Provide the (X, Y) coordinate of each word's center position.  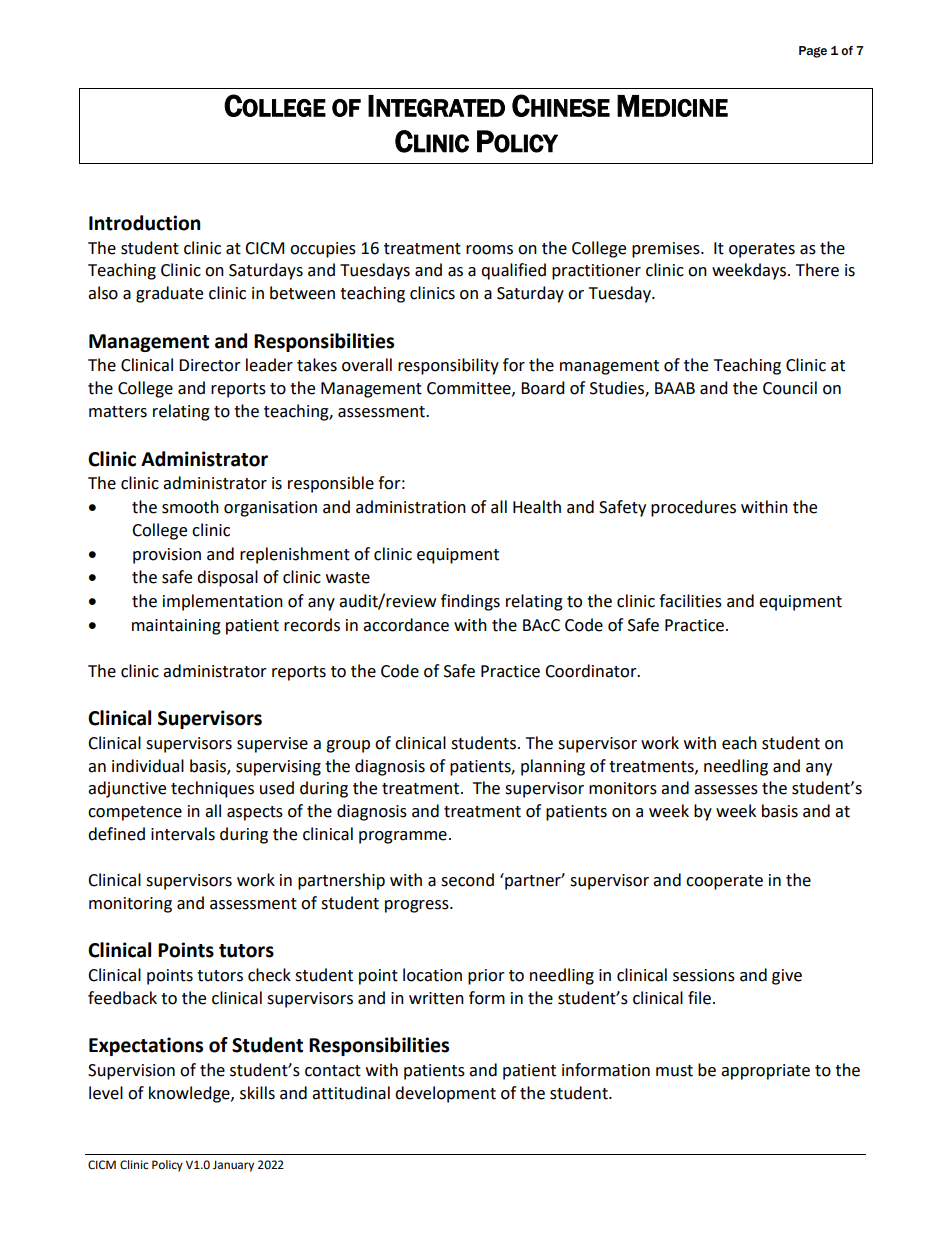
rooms (489, 250)
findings (470, 602)
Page (813, 52)
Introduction (145, 223)
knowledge (190, 1094)
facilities (690, 601)
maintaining (176, 627)
